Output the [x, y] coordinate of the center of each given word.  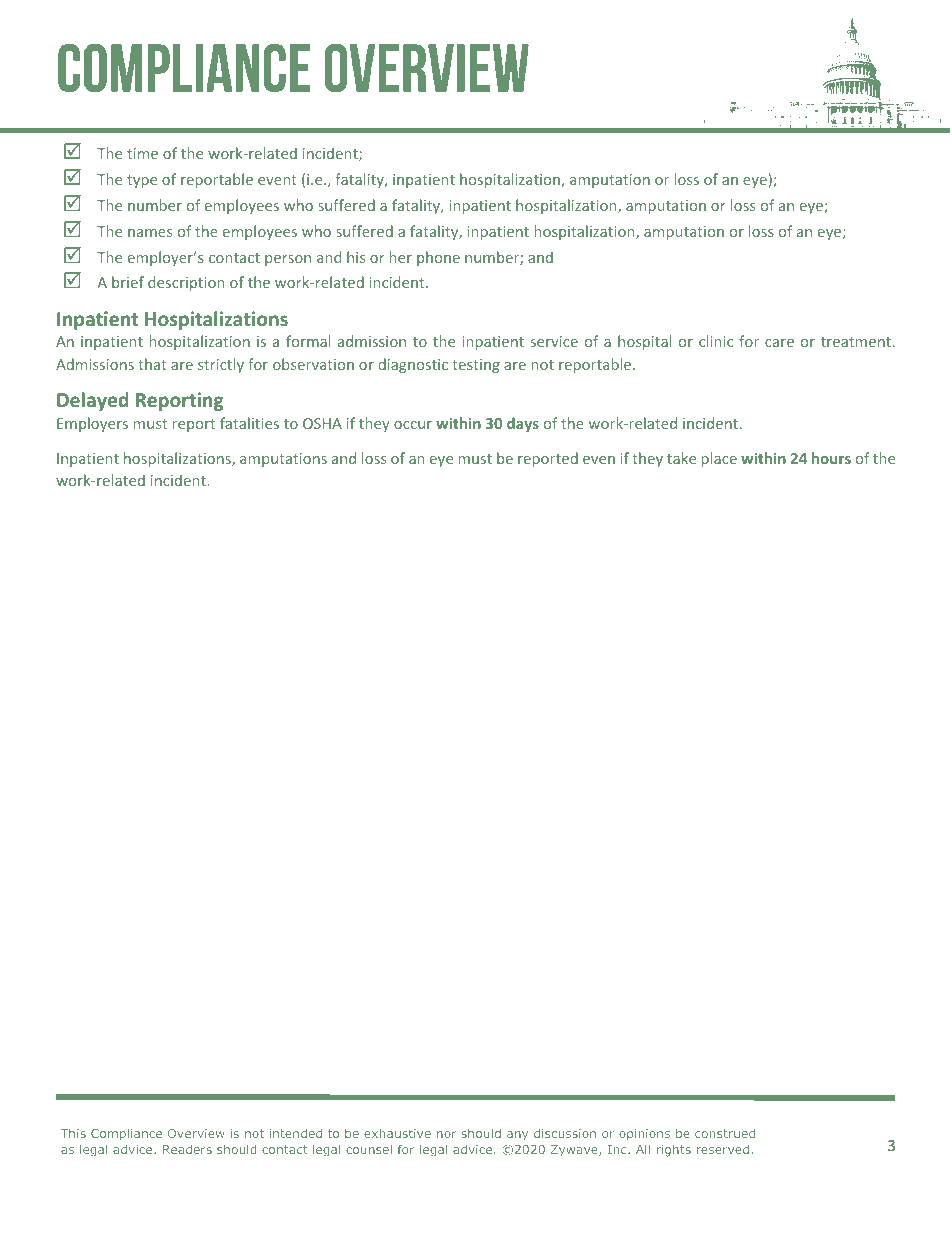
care [779, 343]
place [719, 459]
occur [413, 425]
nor [447, 1134]
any [517, 1135]
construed [725, 1133]
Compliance [126, 1135]
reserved [723, 1149]
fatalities [249, 423]
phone [438, 258]
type [142, 181]
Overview [196, 1133]
